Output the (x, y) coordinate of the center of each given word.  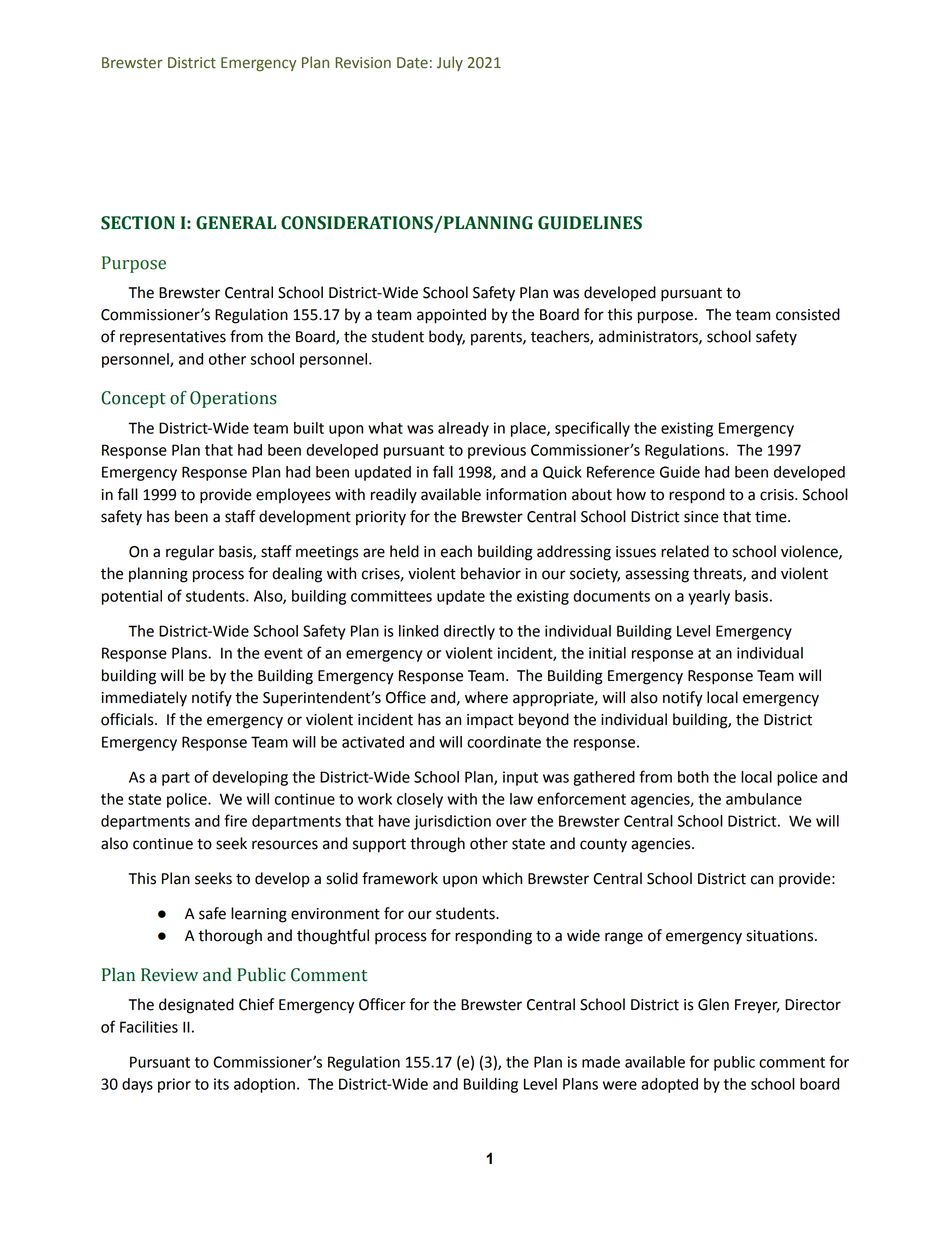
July (450, 63)
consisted (808, 314)
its (221, 1084)
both (693, 777)
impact (490, 721)
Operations (233, 399)
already (463, 429)
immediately (144, 699)
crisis (778, 495)
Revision (363, 63)
